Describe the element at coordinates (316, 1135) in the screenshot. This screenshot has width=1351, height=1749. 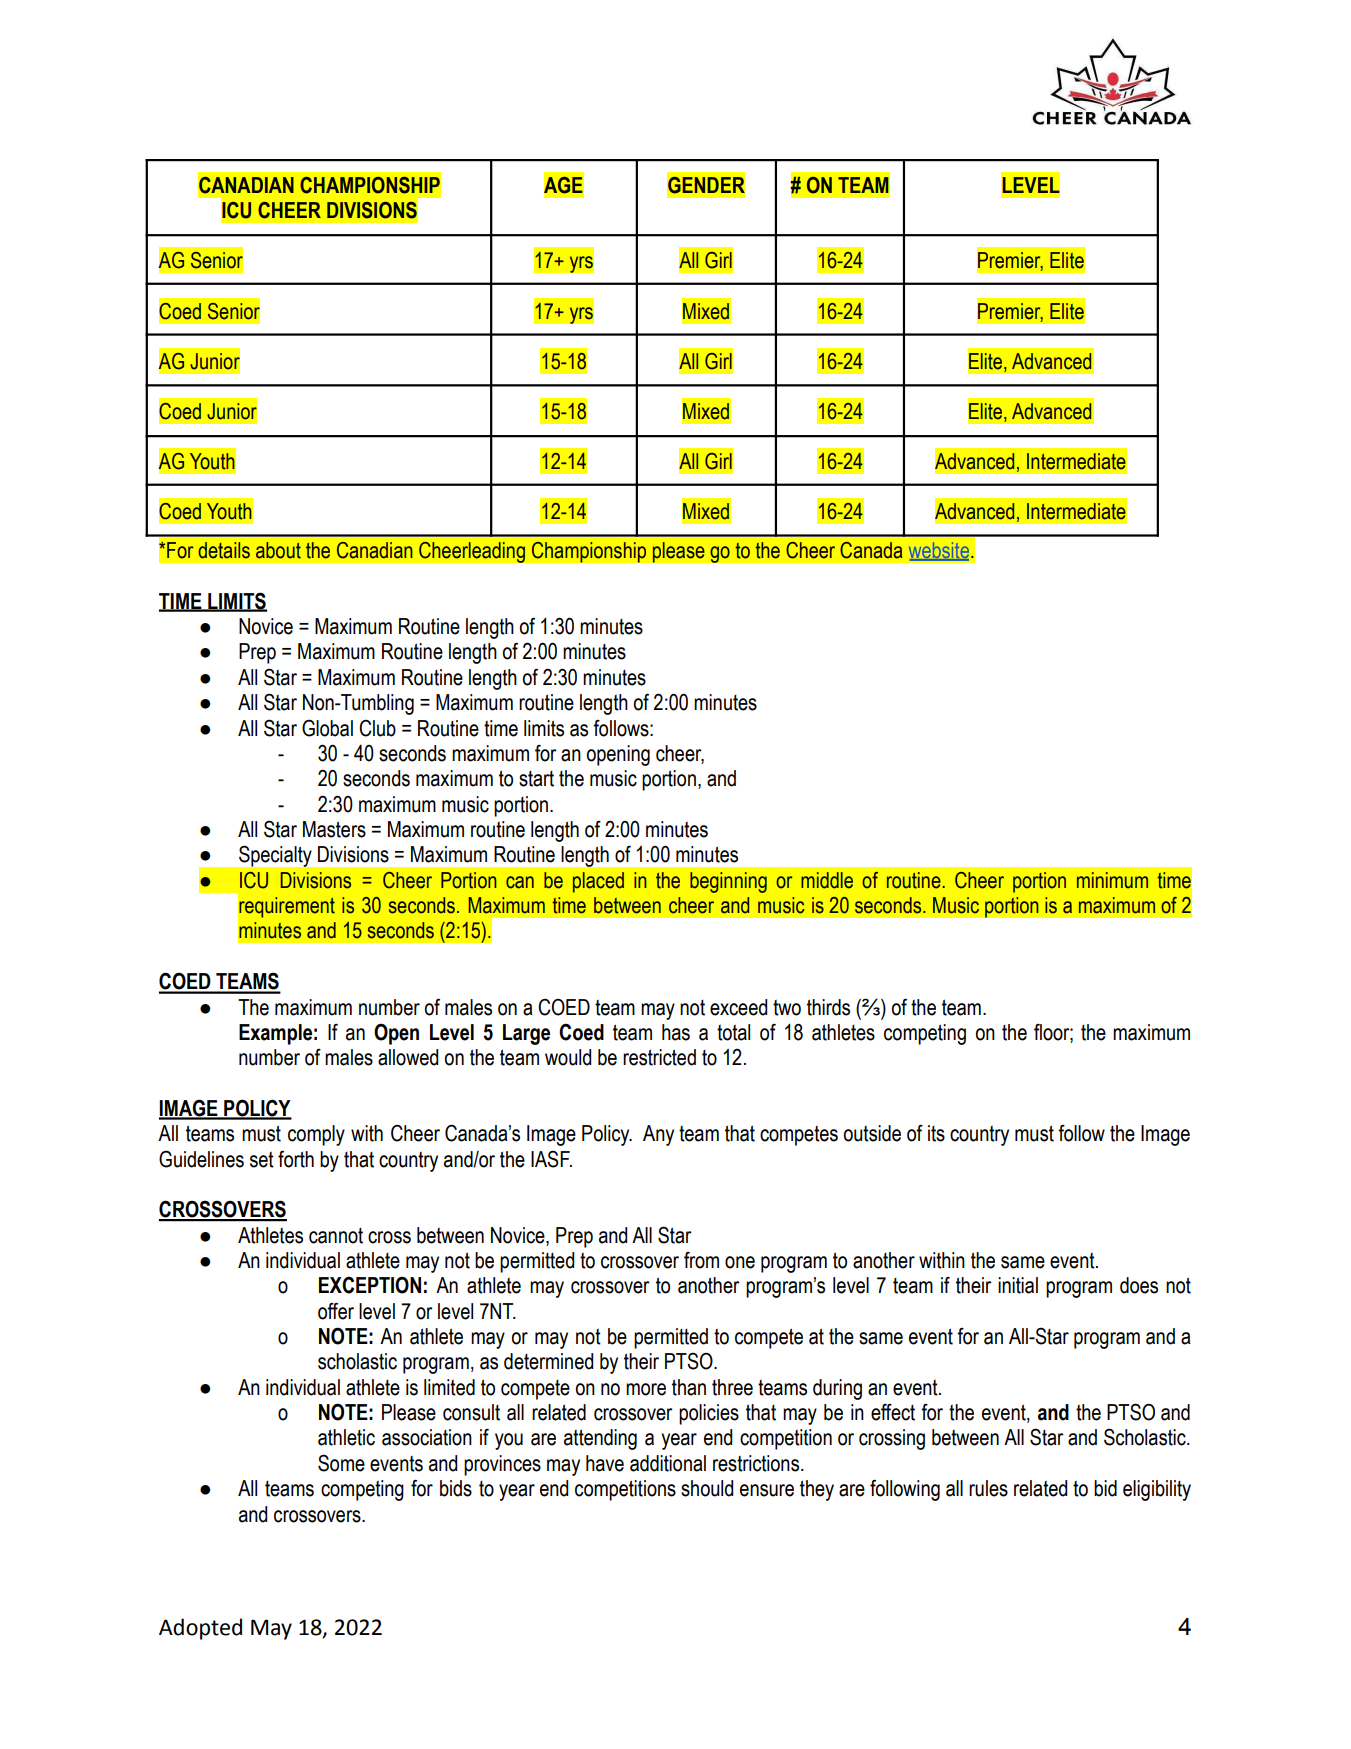
I see `comply` at that location.
